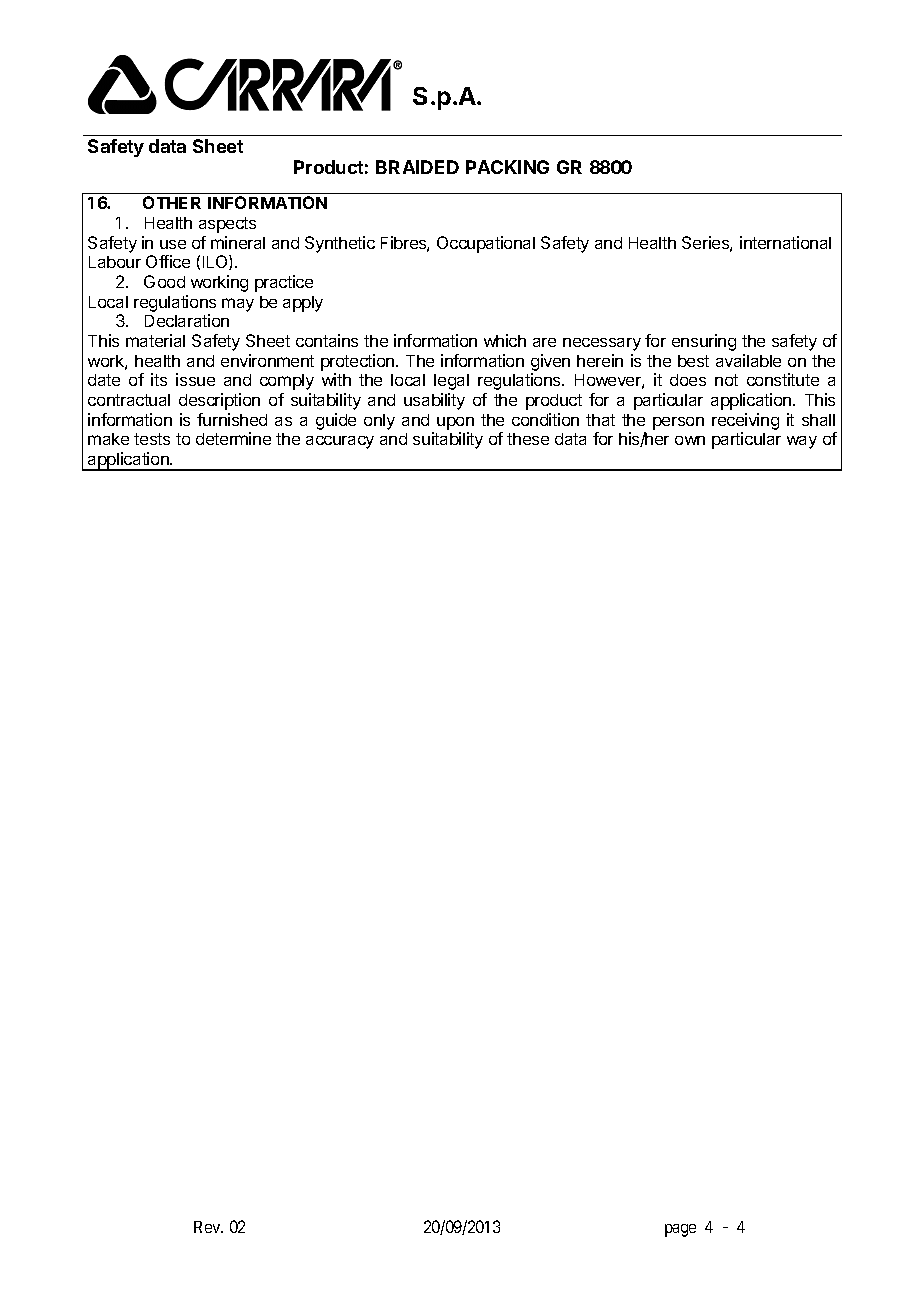 The height and width of the screenshot is (1308, 924). I want to click on accuracy, so click(340, 442).
